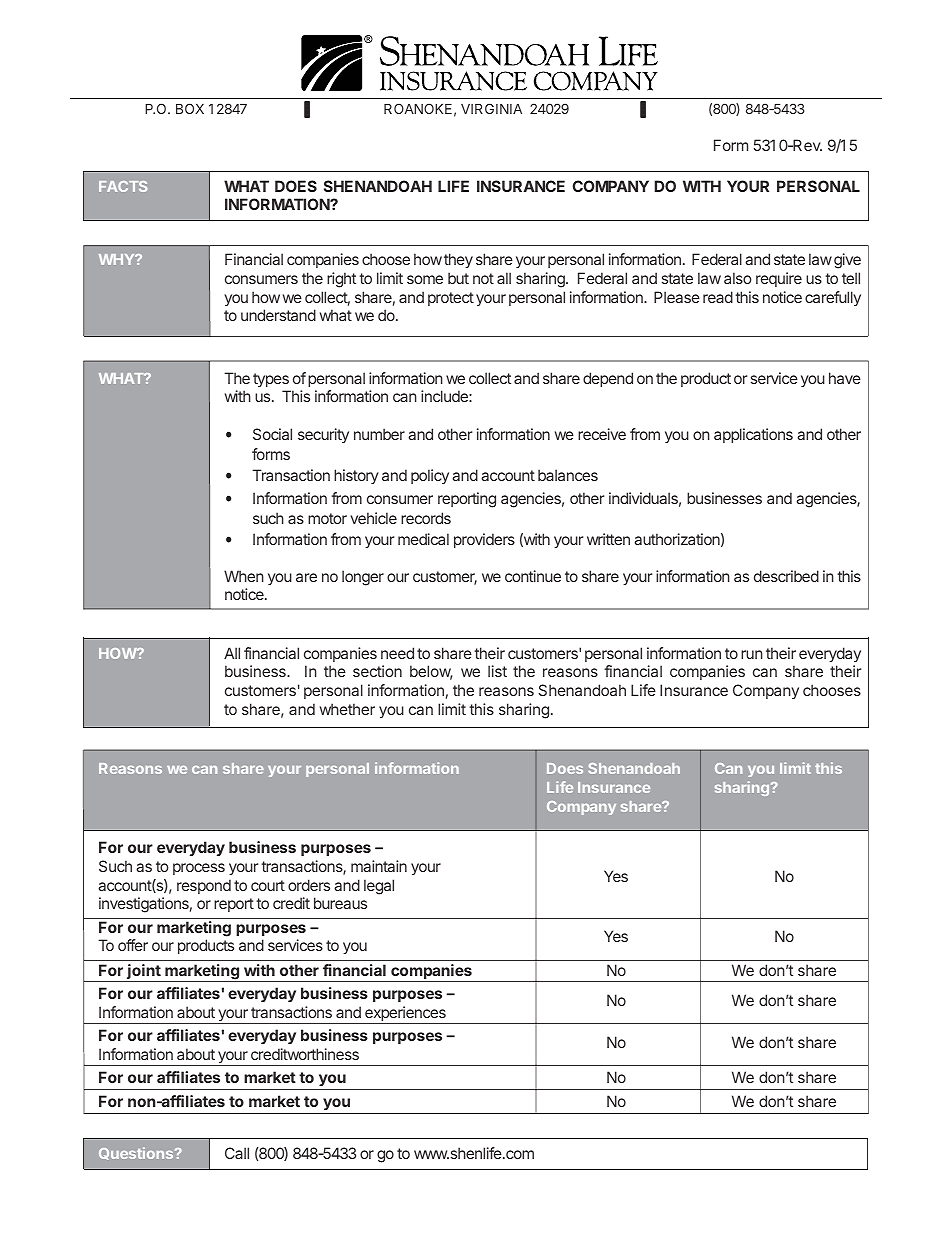 This screenshot has height=1233, width=952. What do you see at coordinates (847, 261) in the screenshot?
I see `give` at bounding box center [847, 261].
